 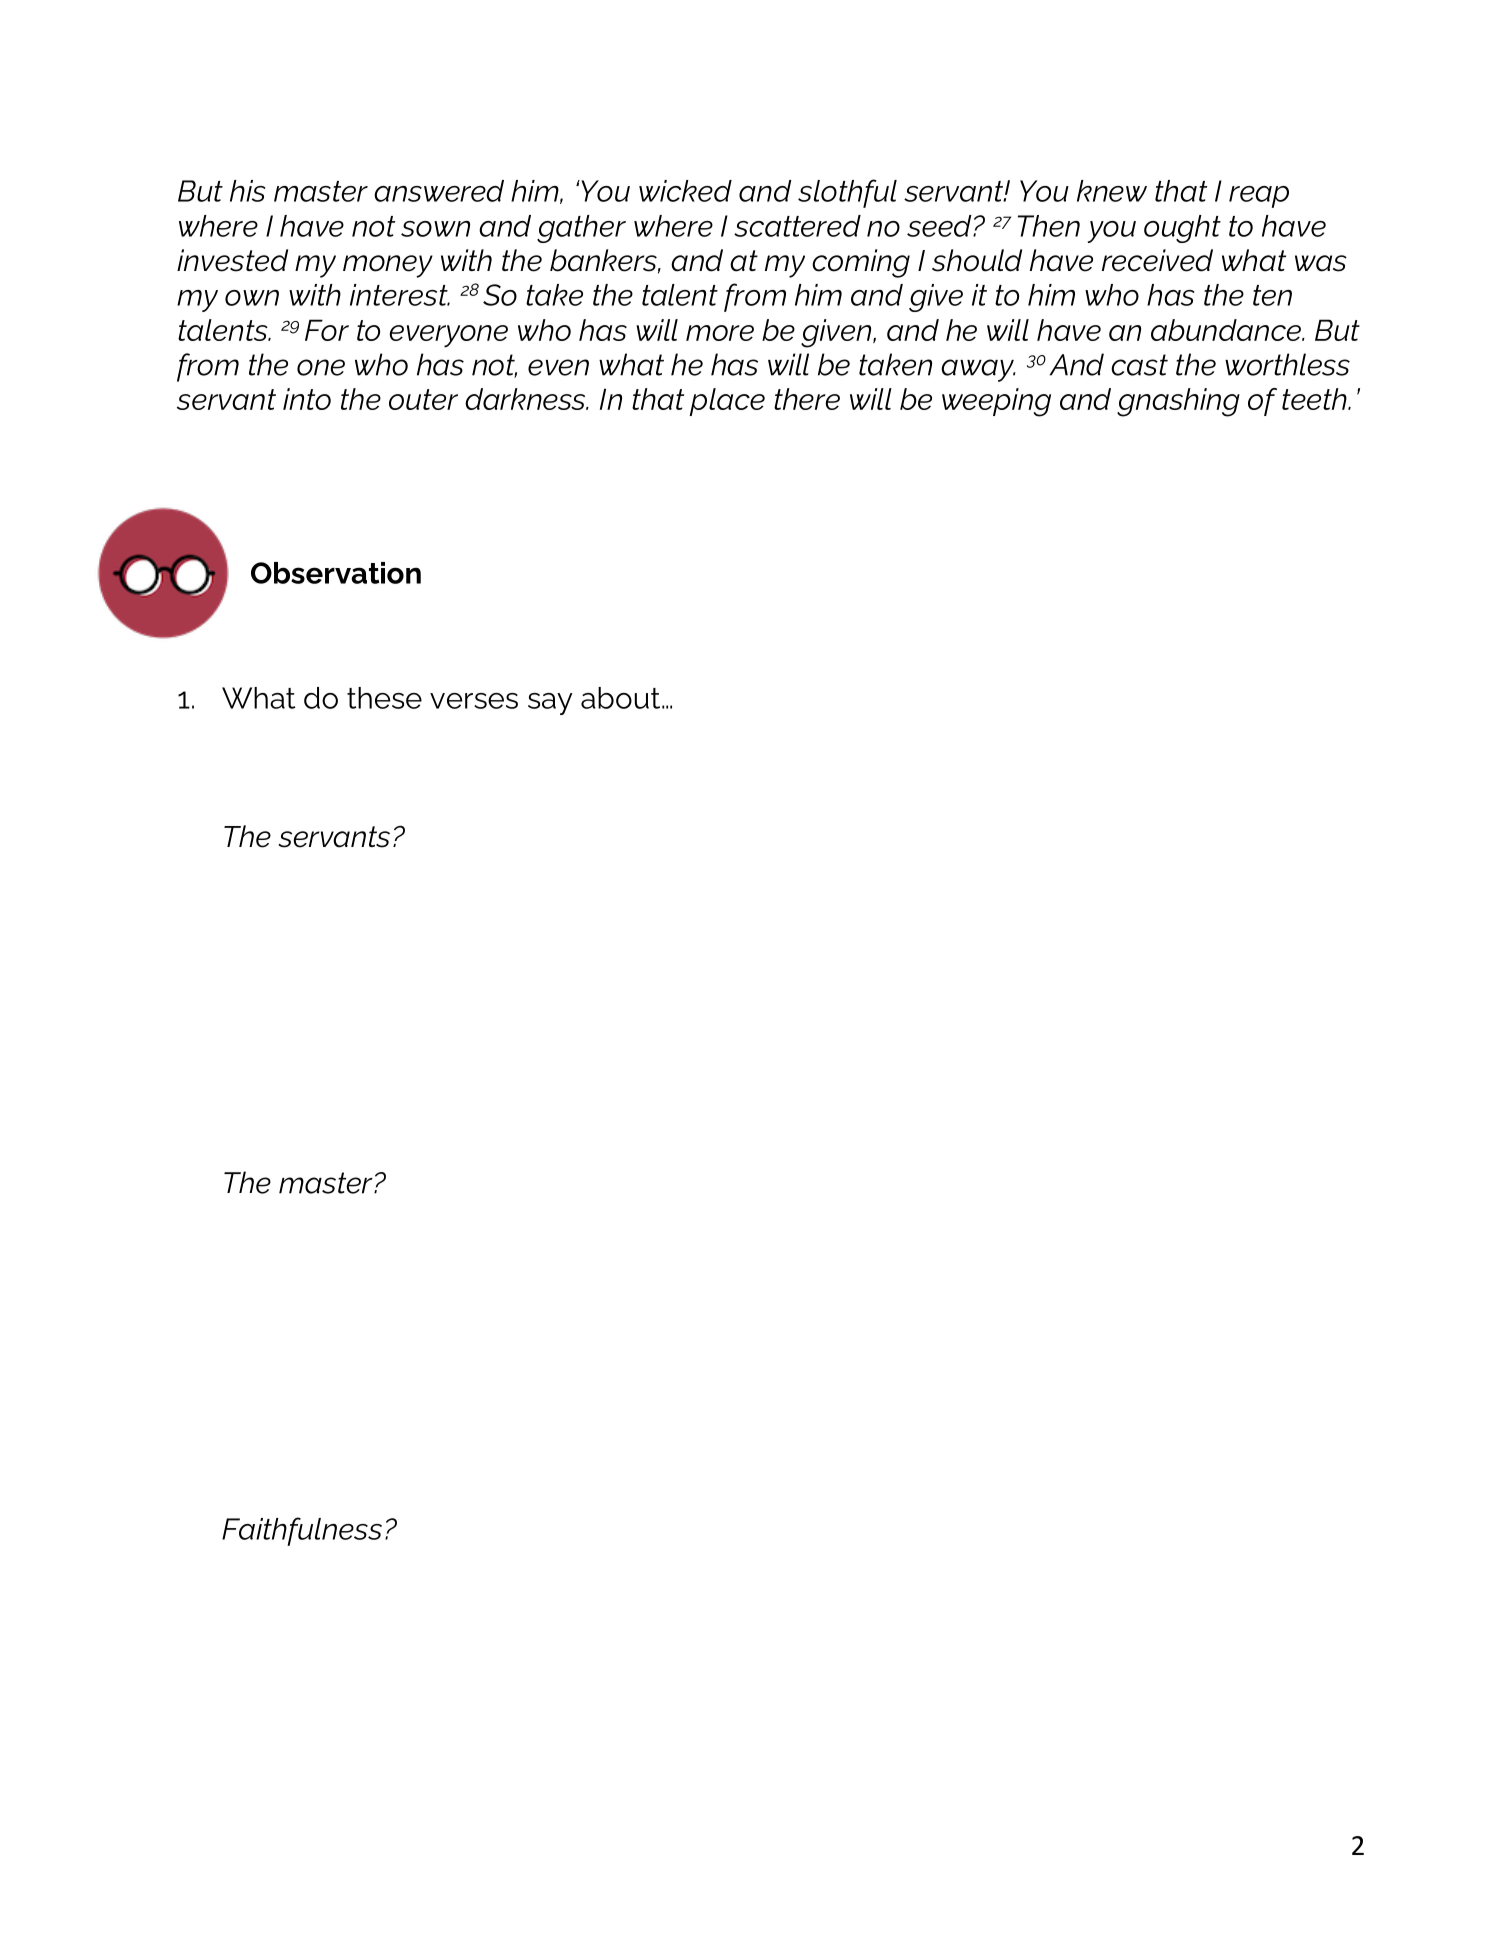 I want to click on Faithfulness, so click(x=302, y=1531).
